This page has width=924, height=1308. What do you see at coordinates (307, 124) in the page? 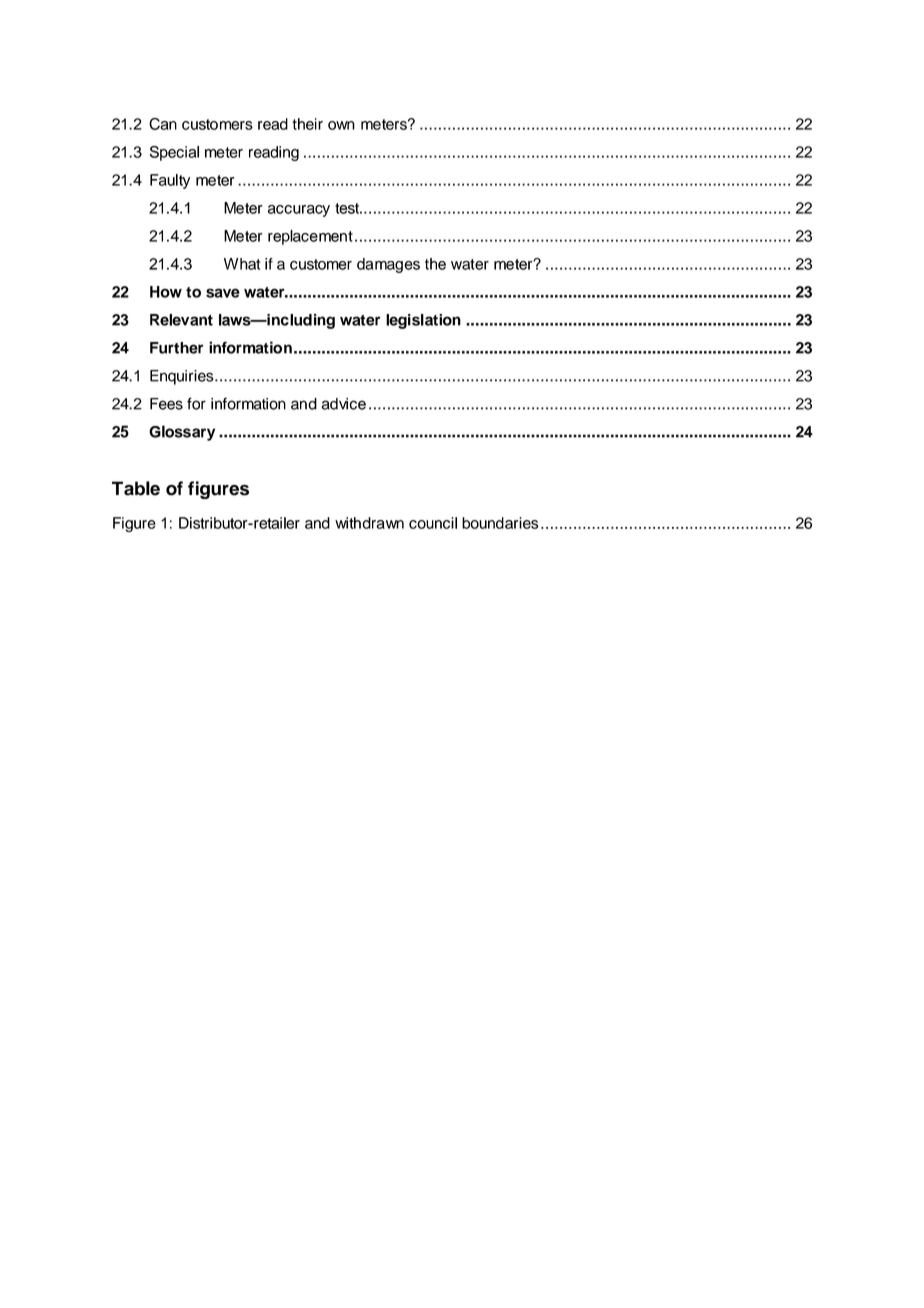
I see `their` at bounding box center [307, 124].
